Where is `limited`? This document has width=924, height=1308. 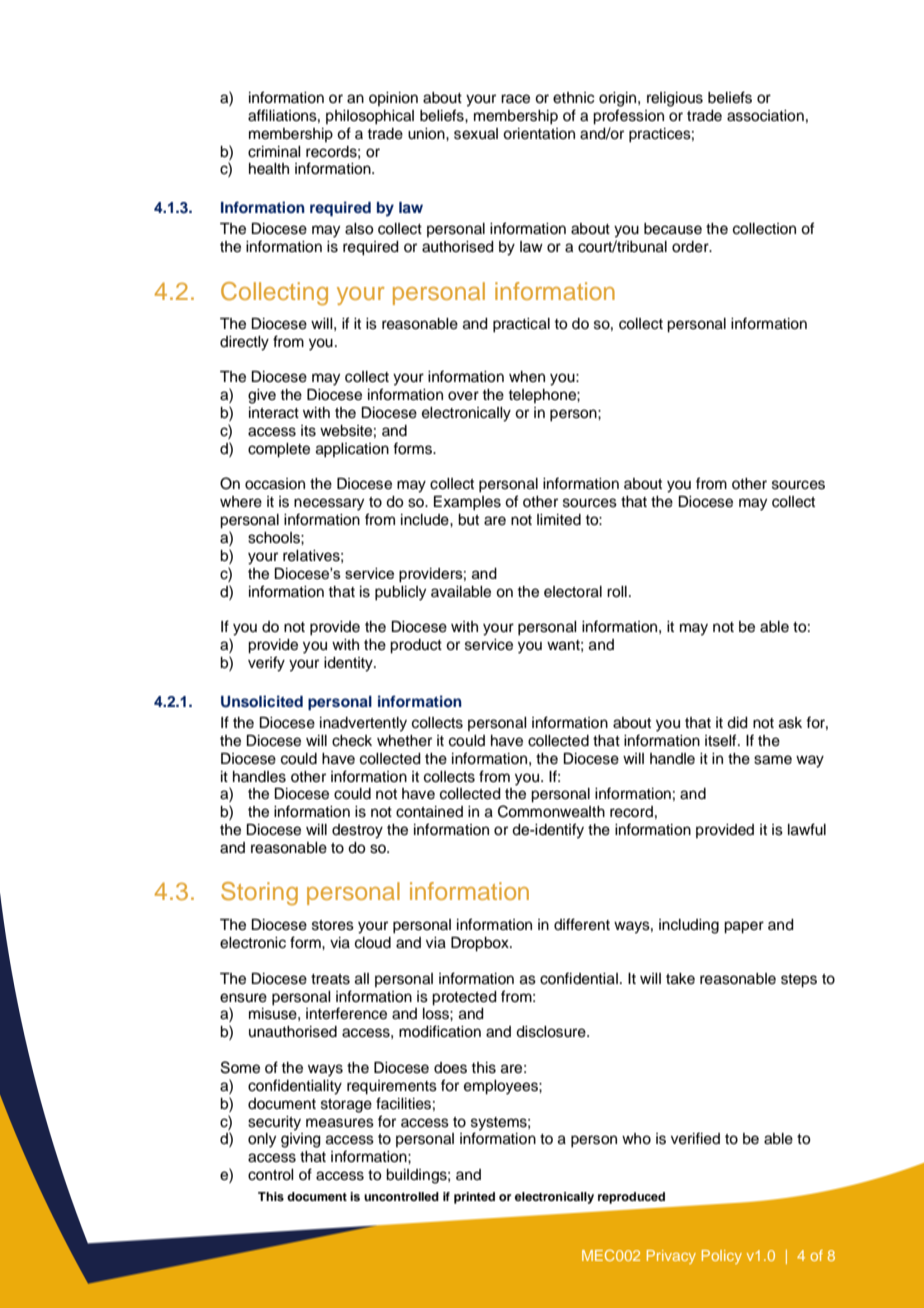
limited is located at coordinates (559, 520).
